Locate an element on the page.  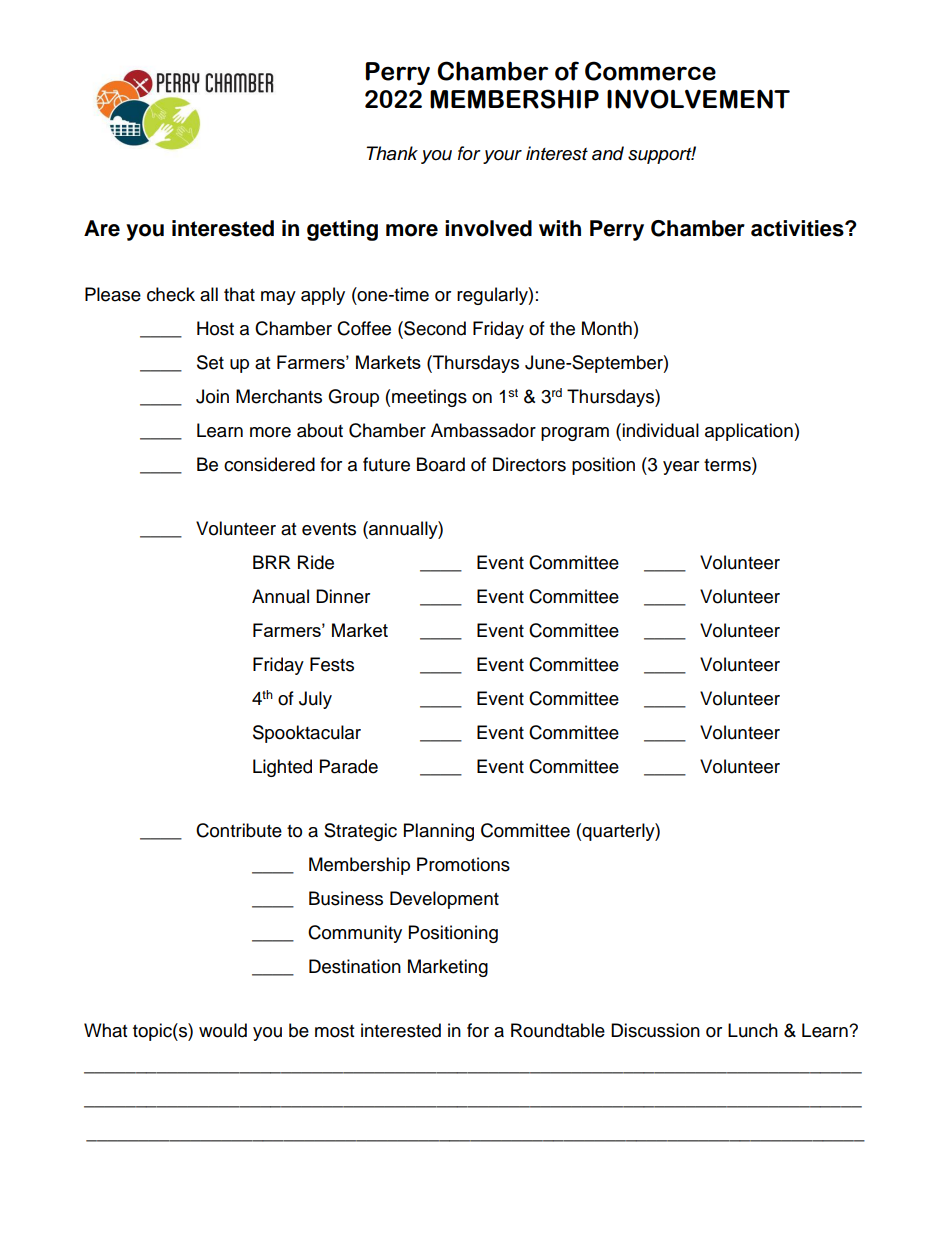
year is located at coordinates (681, 468).
